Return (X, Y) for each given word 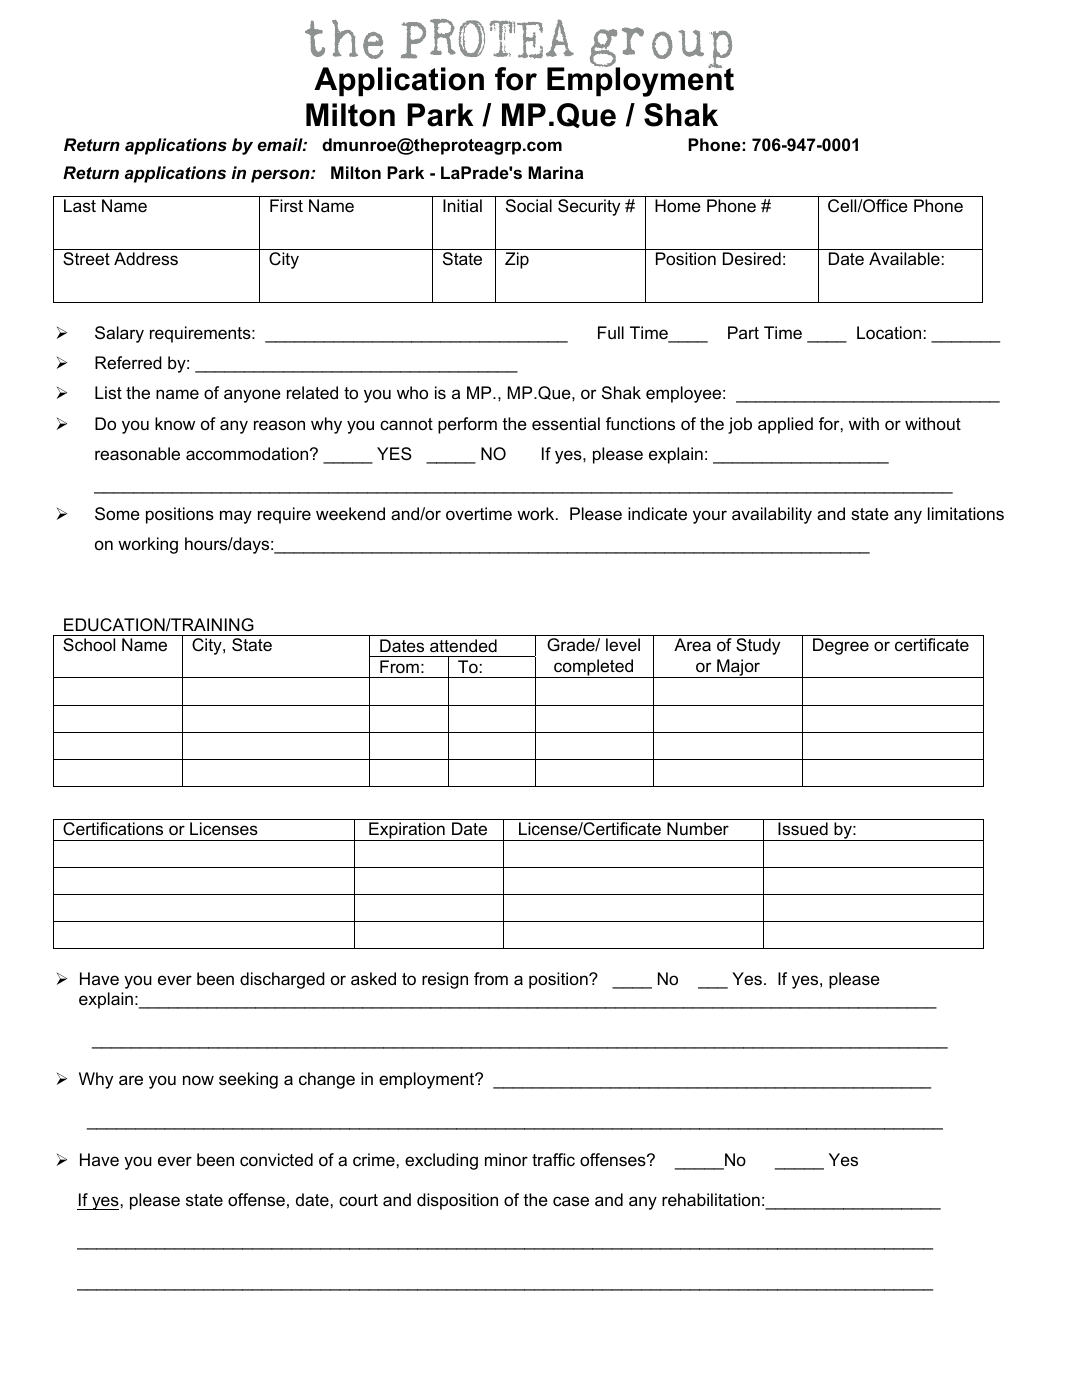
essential (566, 424)
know (175, 423)
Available (904, 259)
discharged (282, 980)
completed (594, 668)
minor (506, 1160)
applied (785, 425)
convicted (276, 1159)
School (89, 645)
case (571, 1201)
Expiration (407, 831)
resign (445, 980)
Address (146, 259)
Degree (841, 646)
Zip (517, 260)
